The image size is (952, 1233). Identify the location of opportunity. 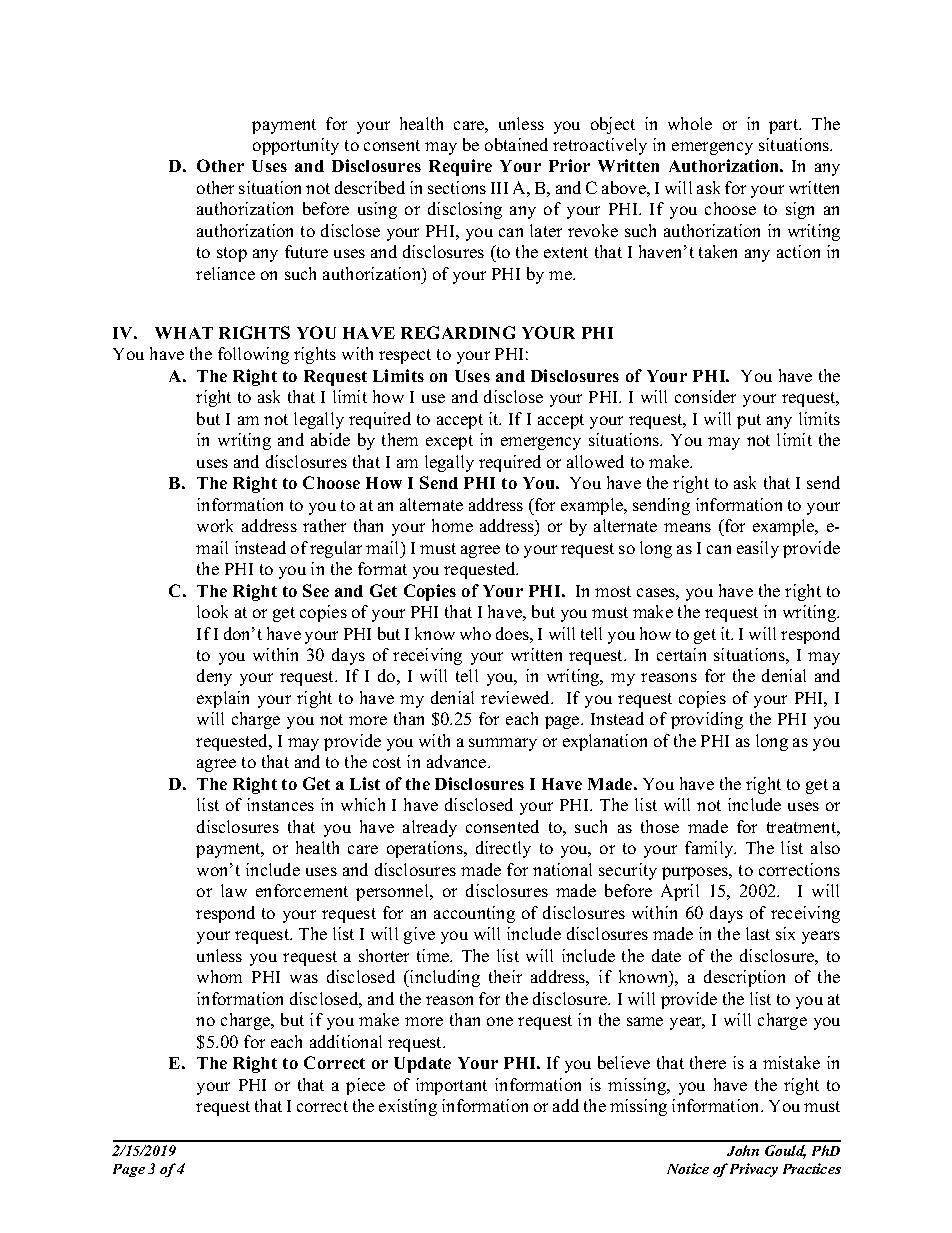
(296, 146).
